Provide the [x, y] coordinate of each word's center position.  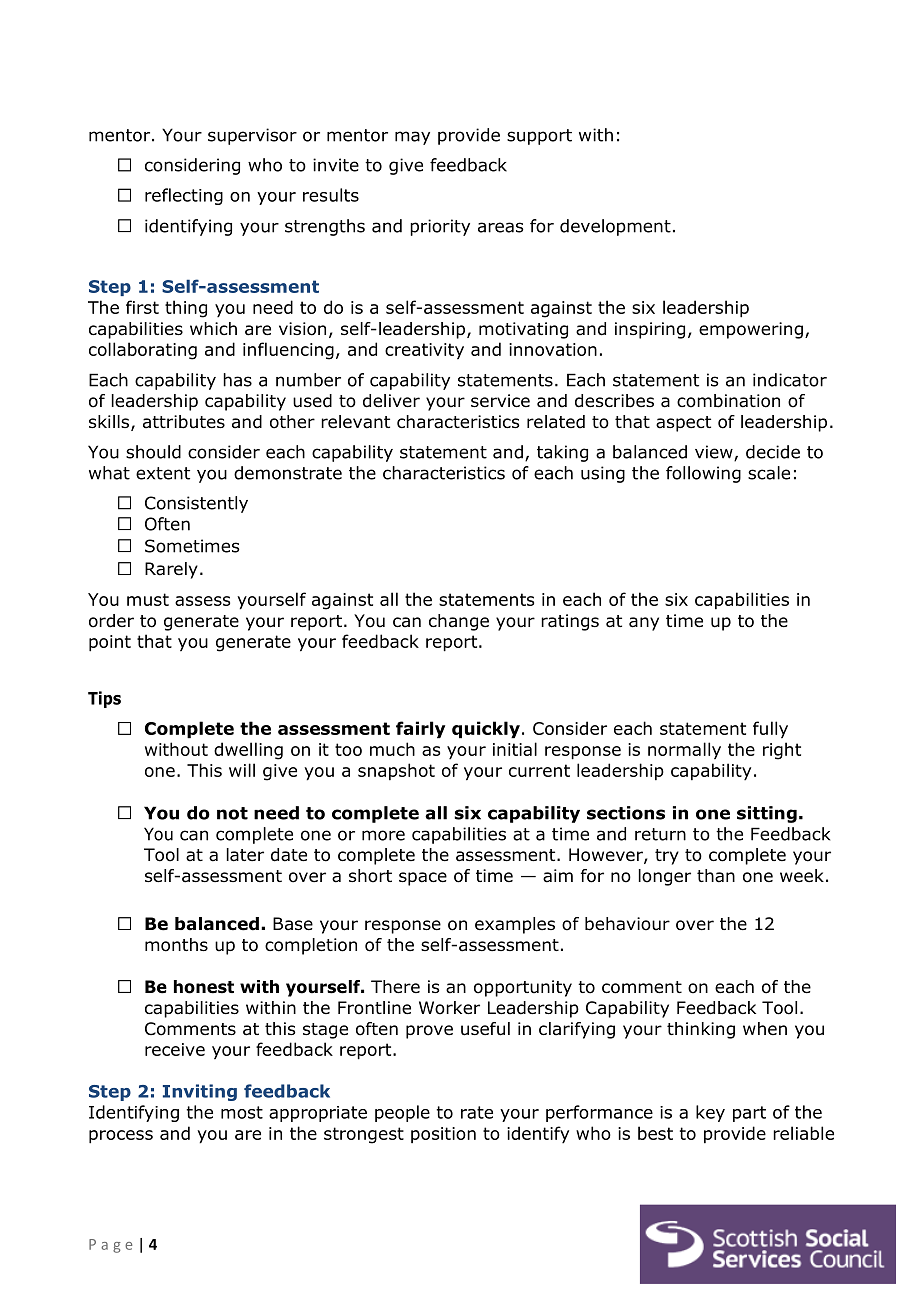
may [412, 138]
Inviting [200, 1092]
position [443, 1135]
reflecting [184, 196]
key [710, 1113]
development [615, 227]
